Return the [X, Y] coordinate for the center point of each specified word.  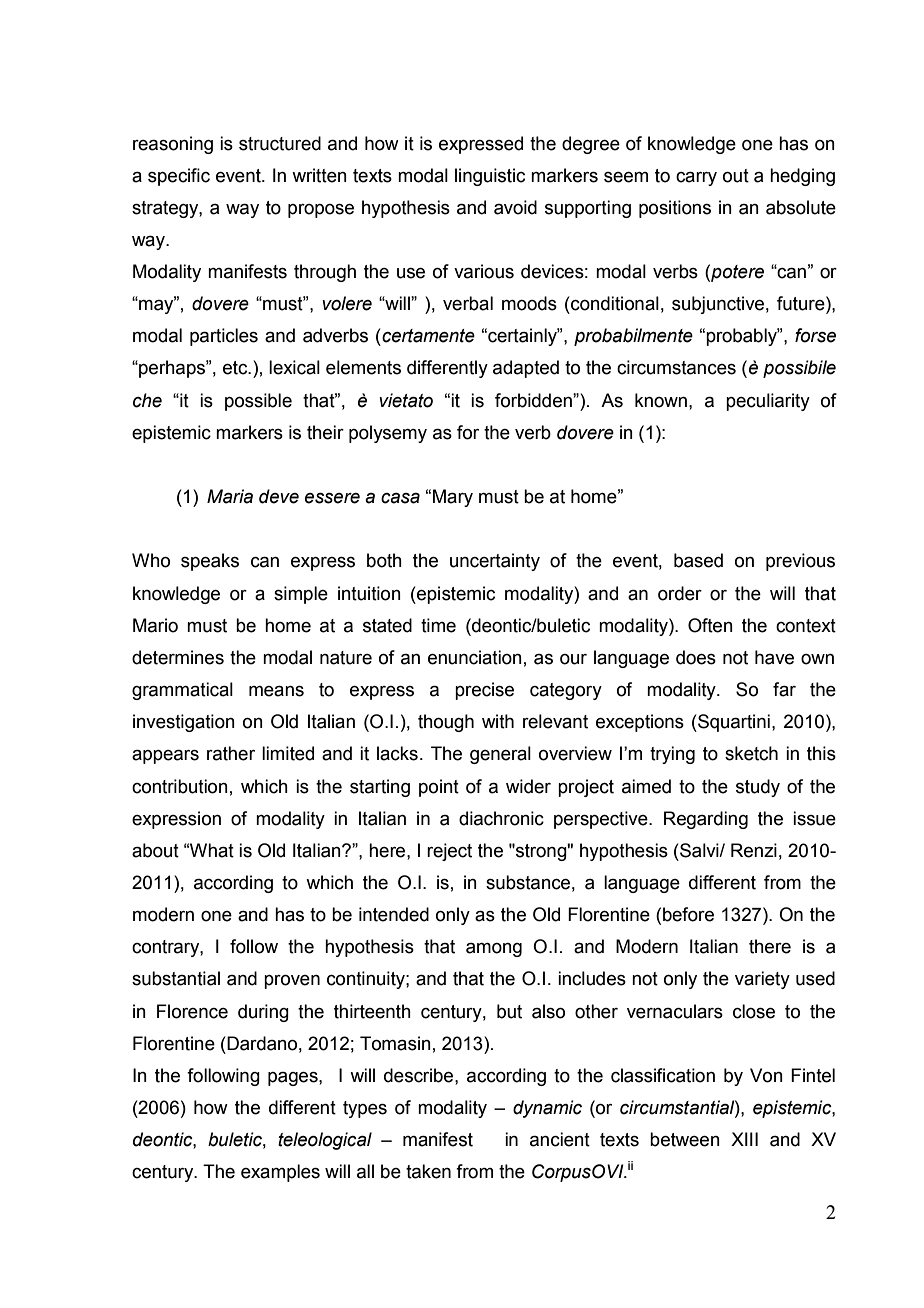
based [698, 560]
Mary [453, 498]
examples [280, 1173]
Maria [230, 496]
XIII [744, 1139]
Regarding [706, 820]
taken [428, 1171]
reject [449, 852]
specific [179, 177]
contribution [180, 786]
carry [696, 179]
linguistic [490, 177]
